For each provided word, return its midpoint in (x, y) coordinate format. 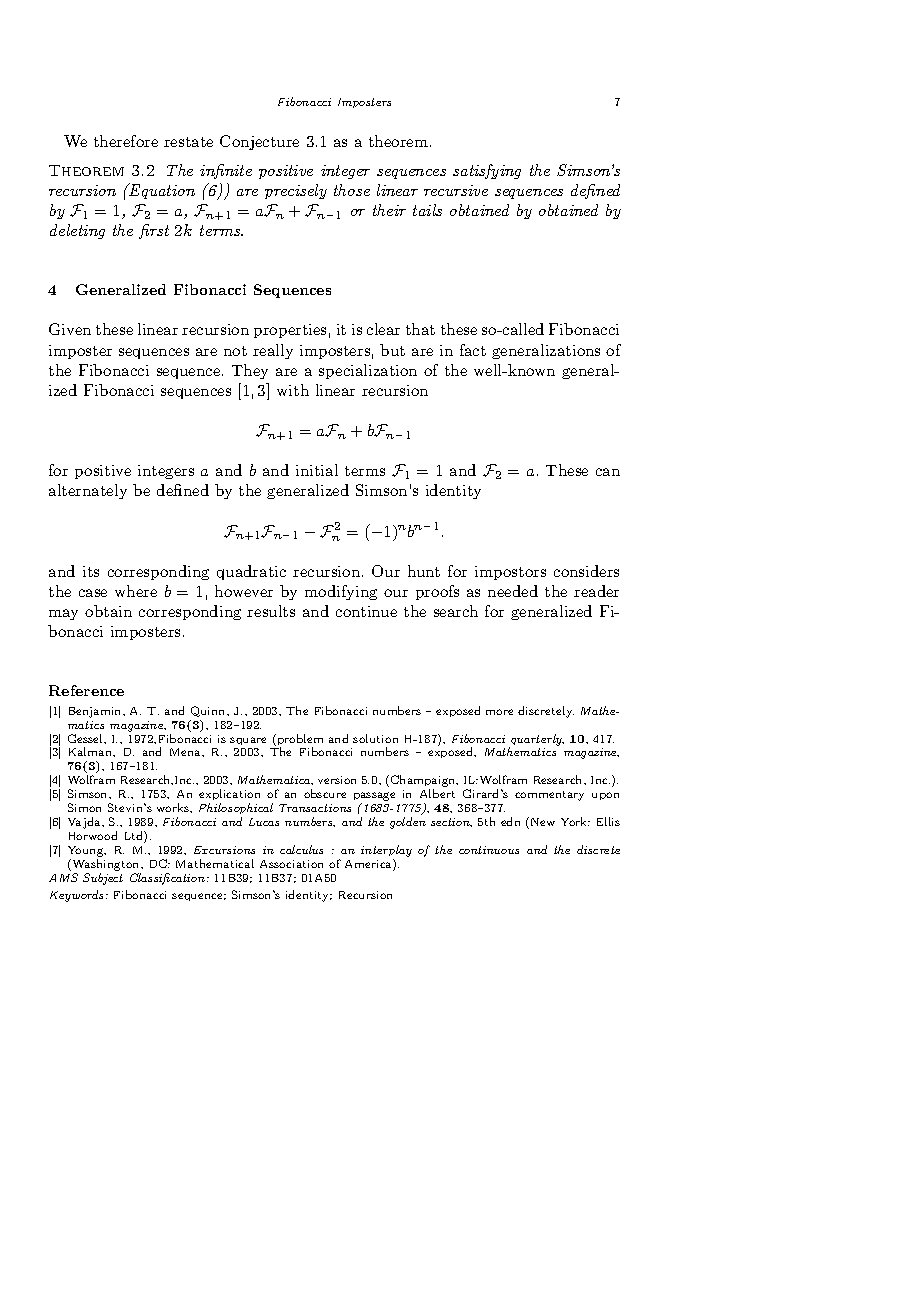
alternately (88, 491)
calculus (301, 849)
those (352, 190)
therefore (126, 141)
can (608, 472)
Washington (106, 865)
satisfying (487, 171)
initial (317, 470)
